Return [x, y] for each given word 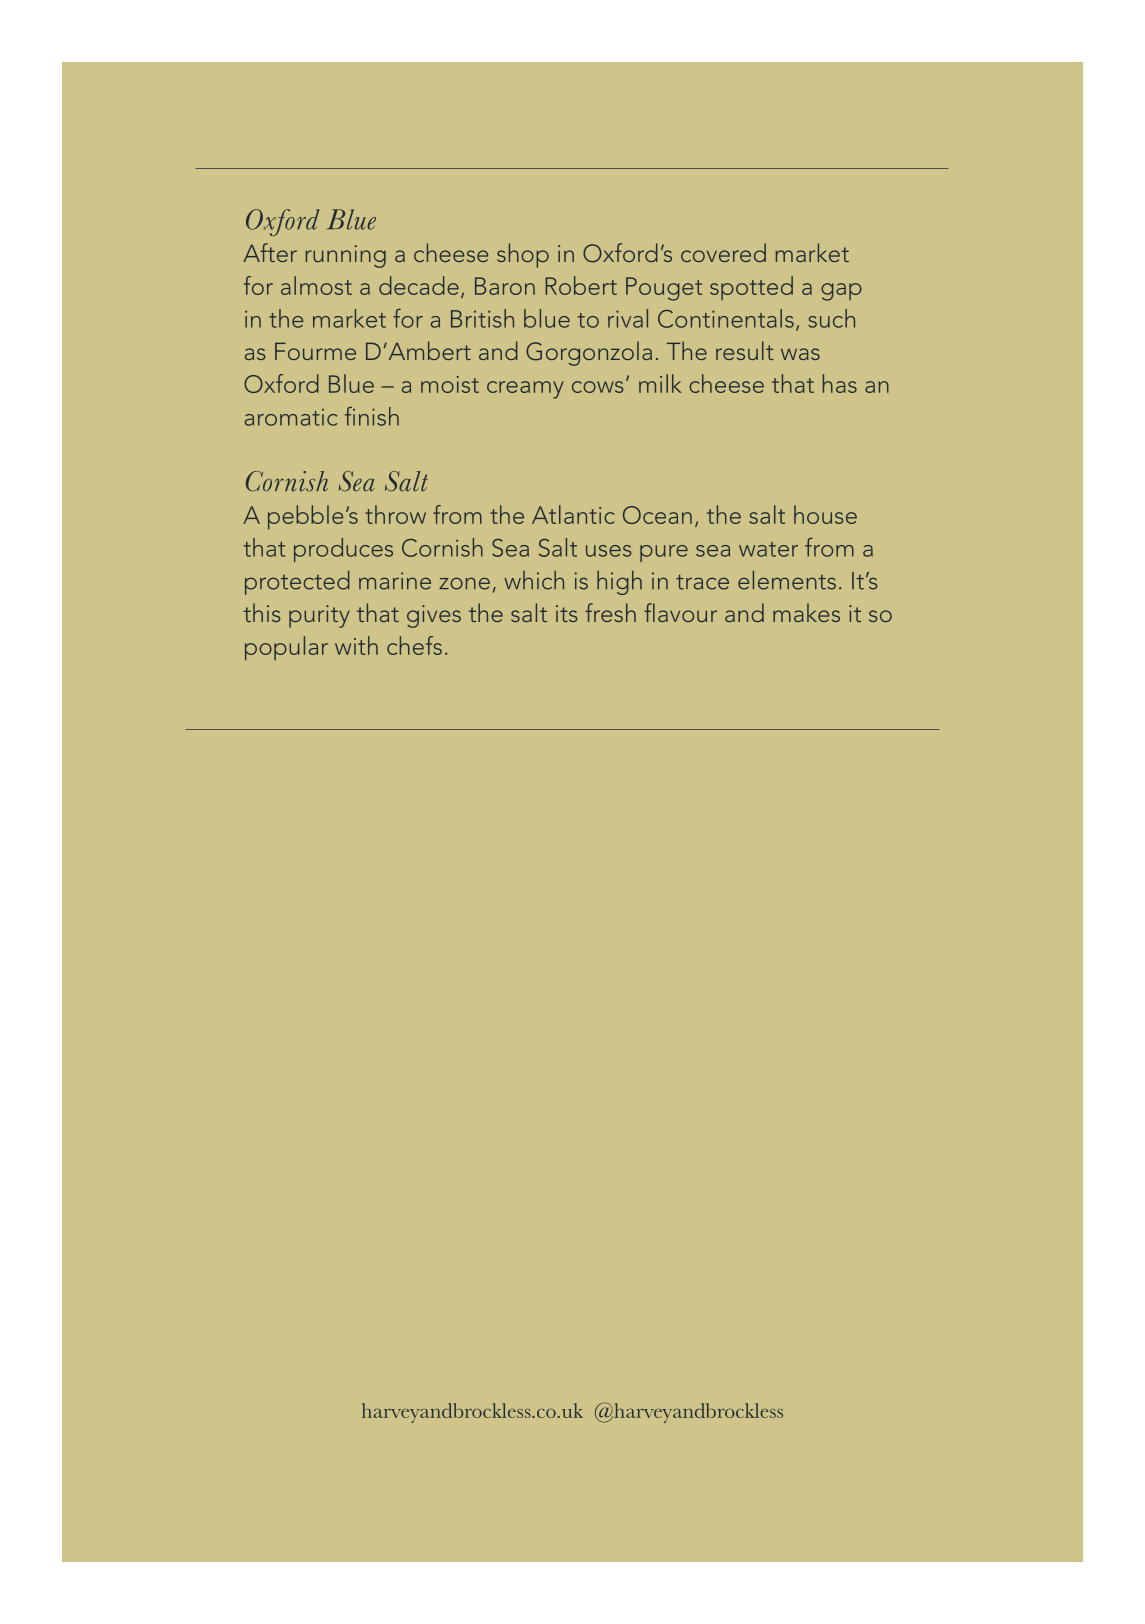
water [768, 549]
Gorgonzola [589, 353]
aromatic [291, 417]
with [356, 645]
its [566, 613]
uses [608, 551]
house [825, 514]
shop [523, 255]
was [800, 354]
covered [723, 252]
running [345, 256]
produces [343, 550]
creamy [525, 390]
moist [450, 384]
